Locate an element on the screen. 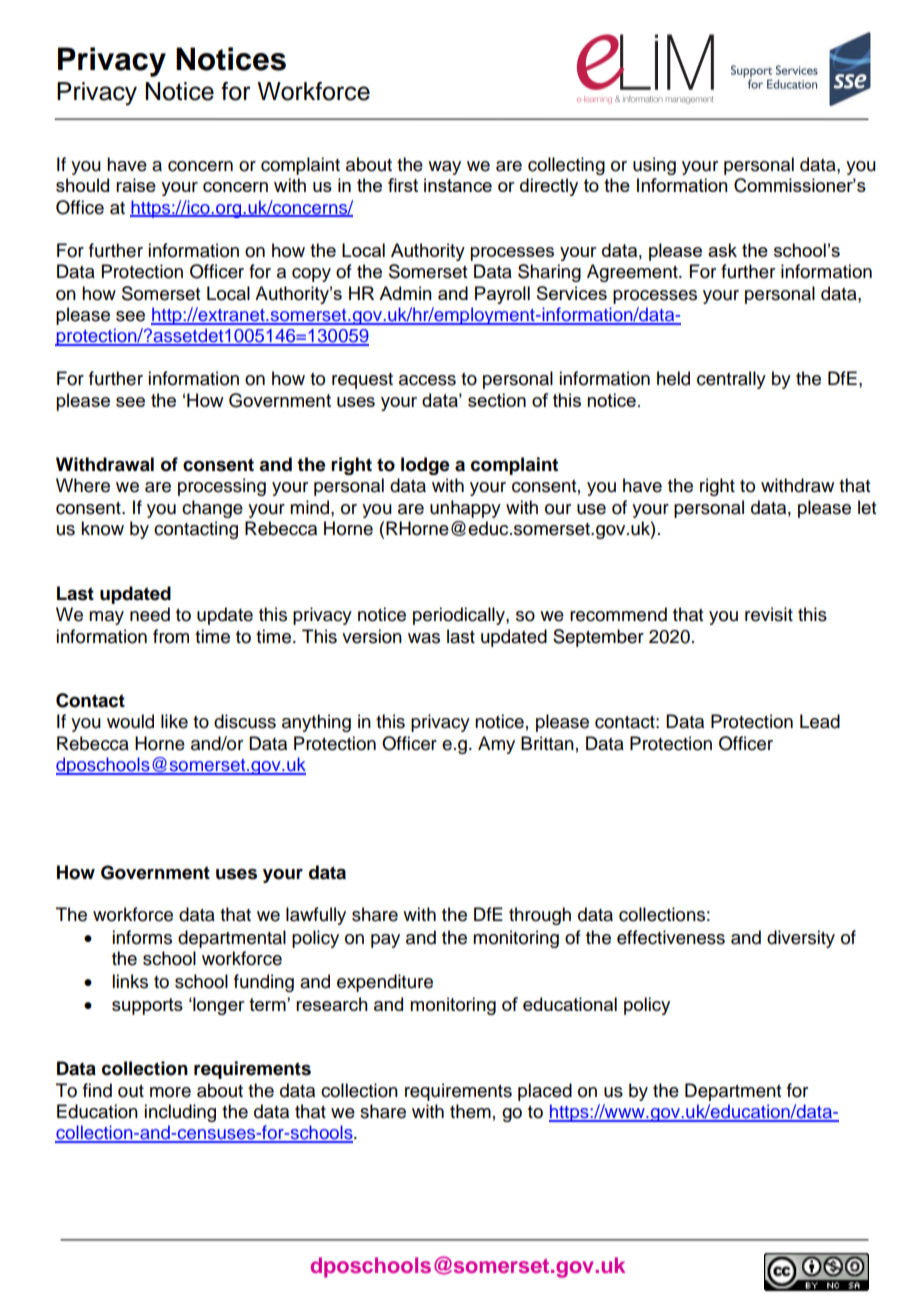 This screenshot has height=1308, width=924. ask is located at coordinates (722, 250).
